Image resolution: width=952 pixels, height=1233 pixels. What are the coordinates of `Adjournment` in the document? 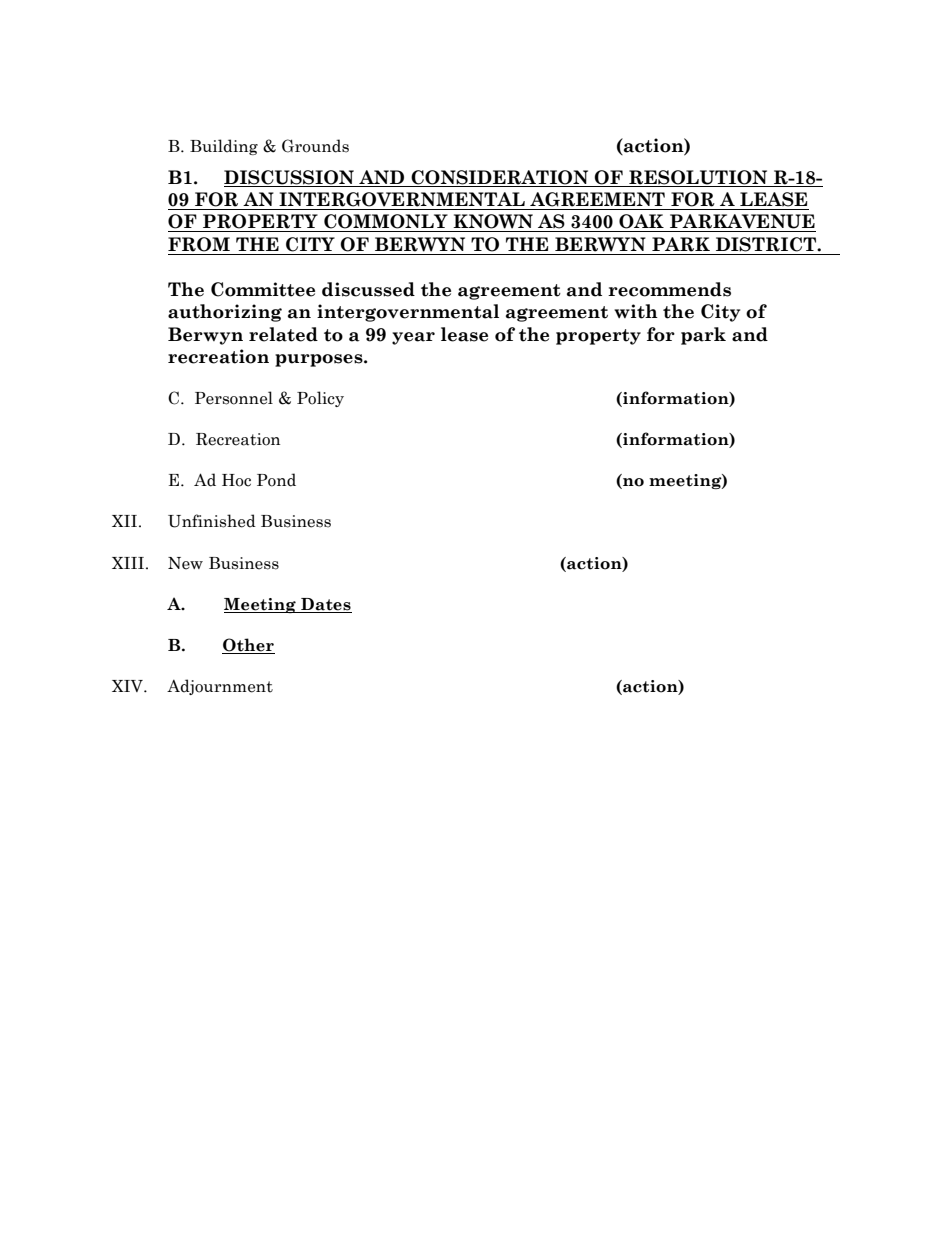 It's located at (220, 687).
